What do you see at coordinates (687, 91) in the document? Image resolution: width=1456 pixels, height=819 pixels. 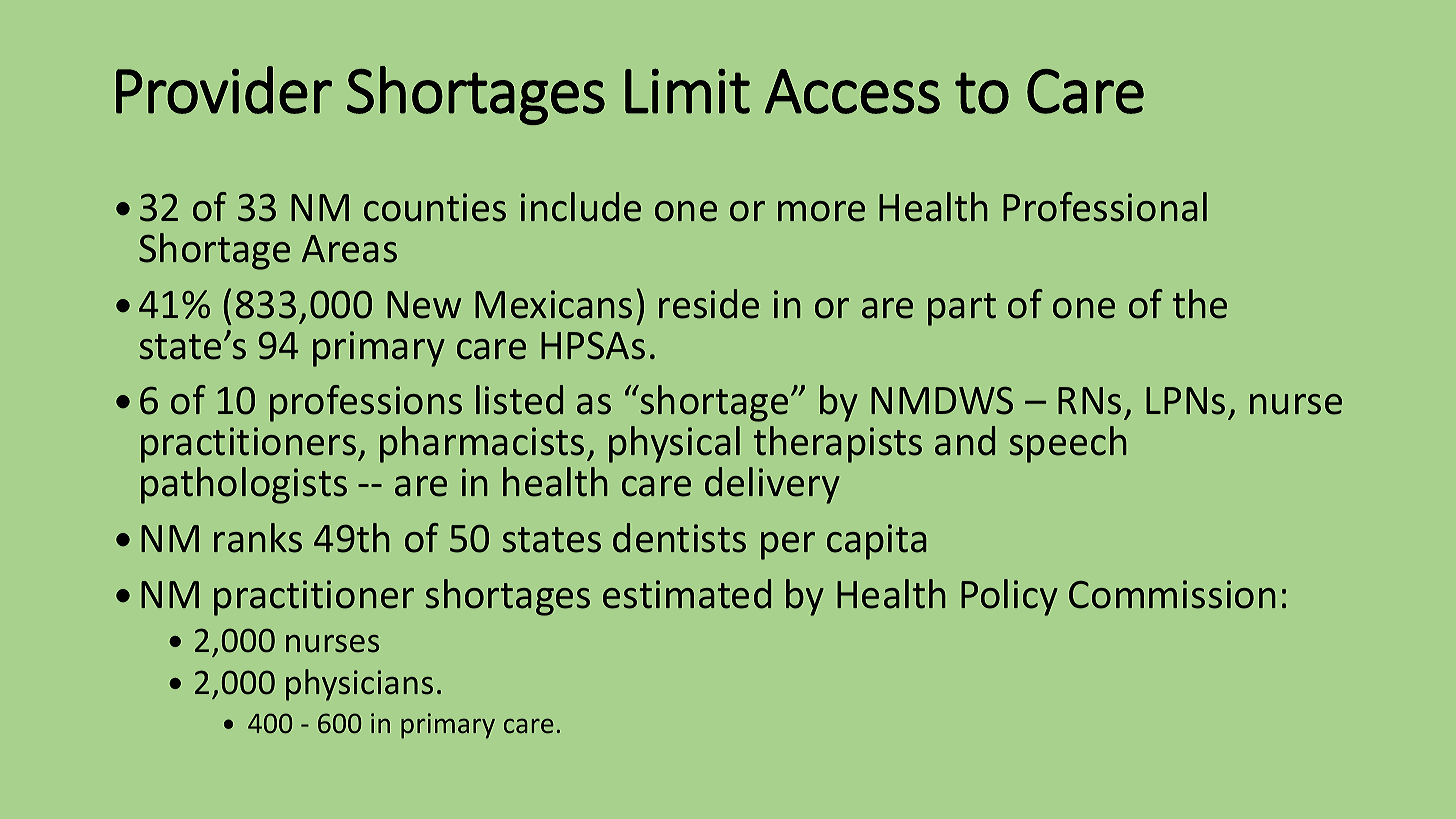 I see `Limit` at bounding box center [687, 91].
